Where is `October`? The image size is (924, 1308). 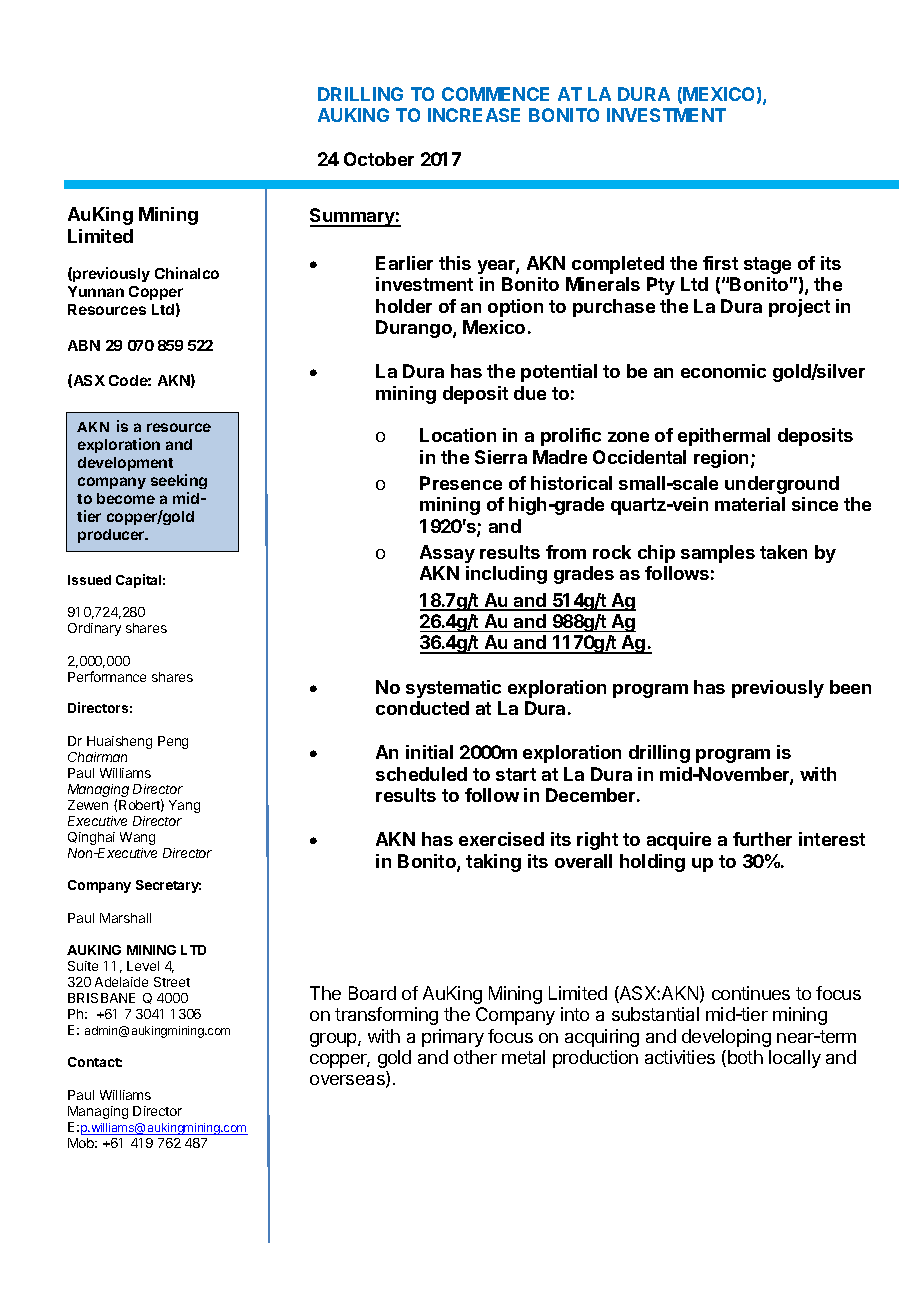 October is located at coordinates (379, 159).
